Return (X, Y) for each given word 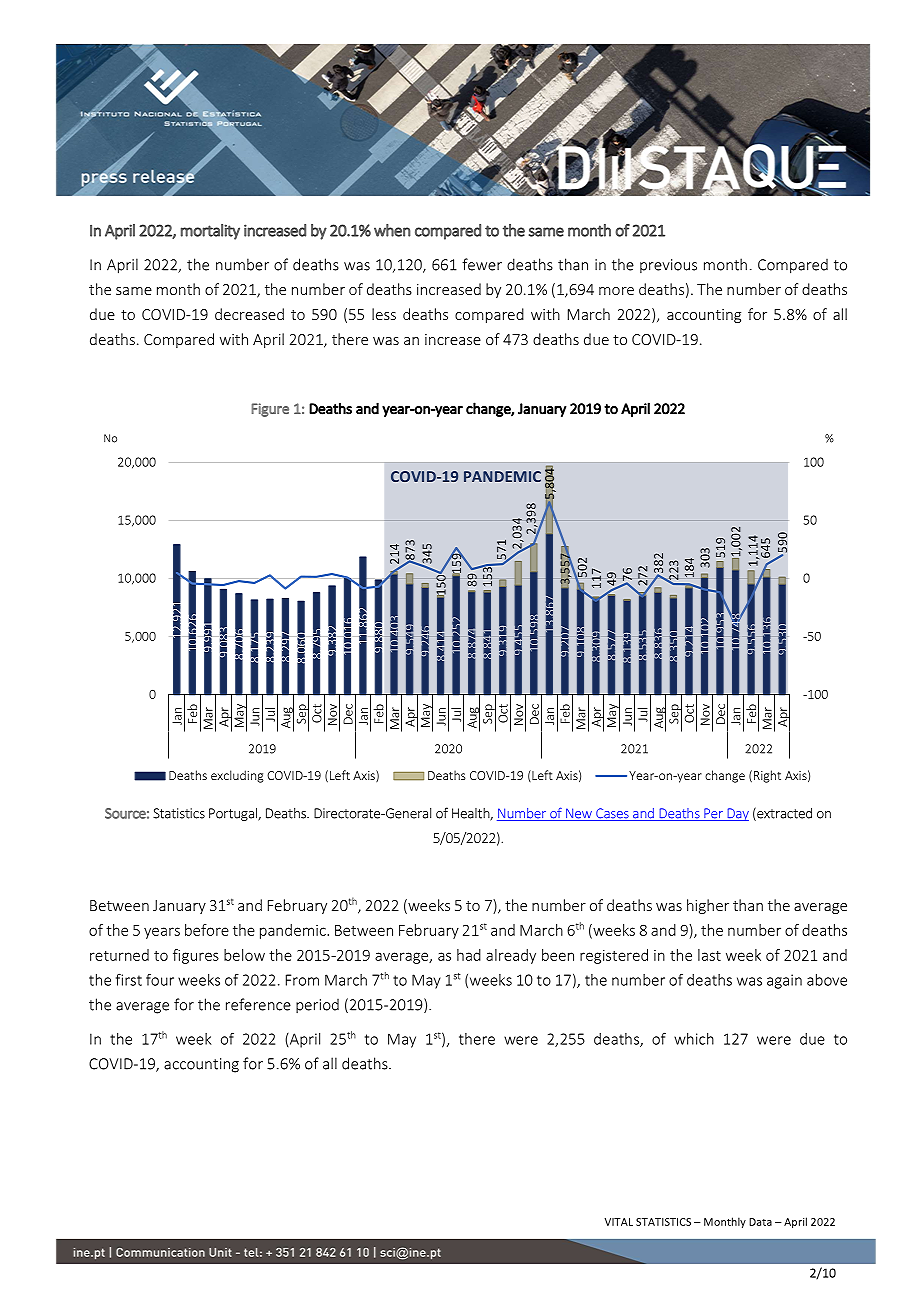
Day (737, 814)
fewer (482, 264)
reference (258, 1004)
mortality (210, 232)
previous (668, 266)
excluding (237, 776)
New (579, 814)
